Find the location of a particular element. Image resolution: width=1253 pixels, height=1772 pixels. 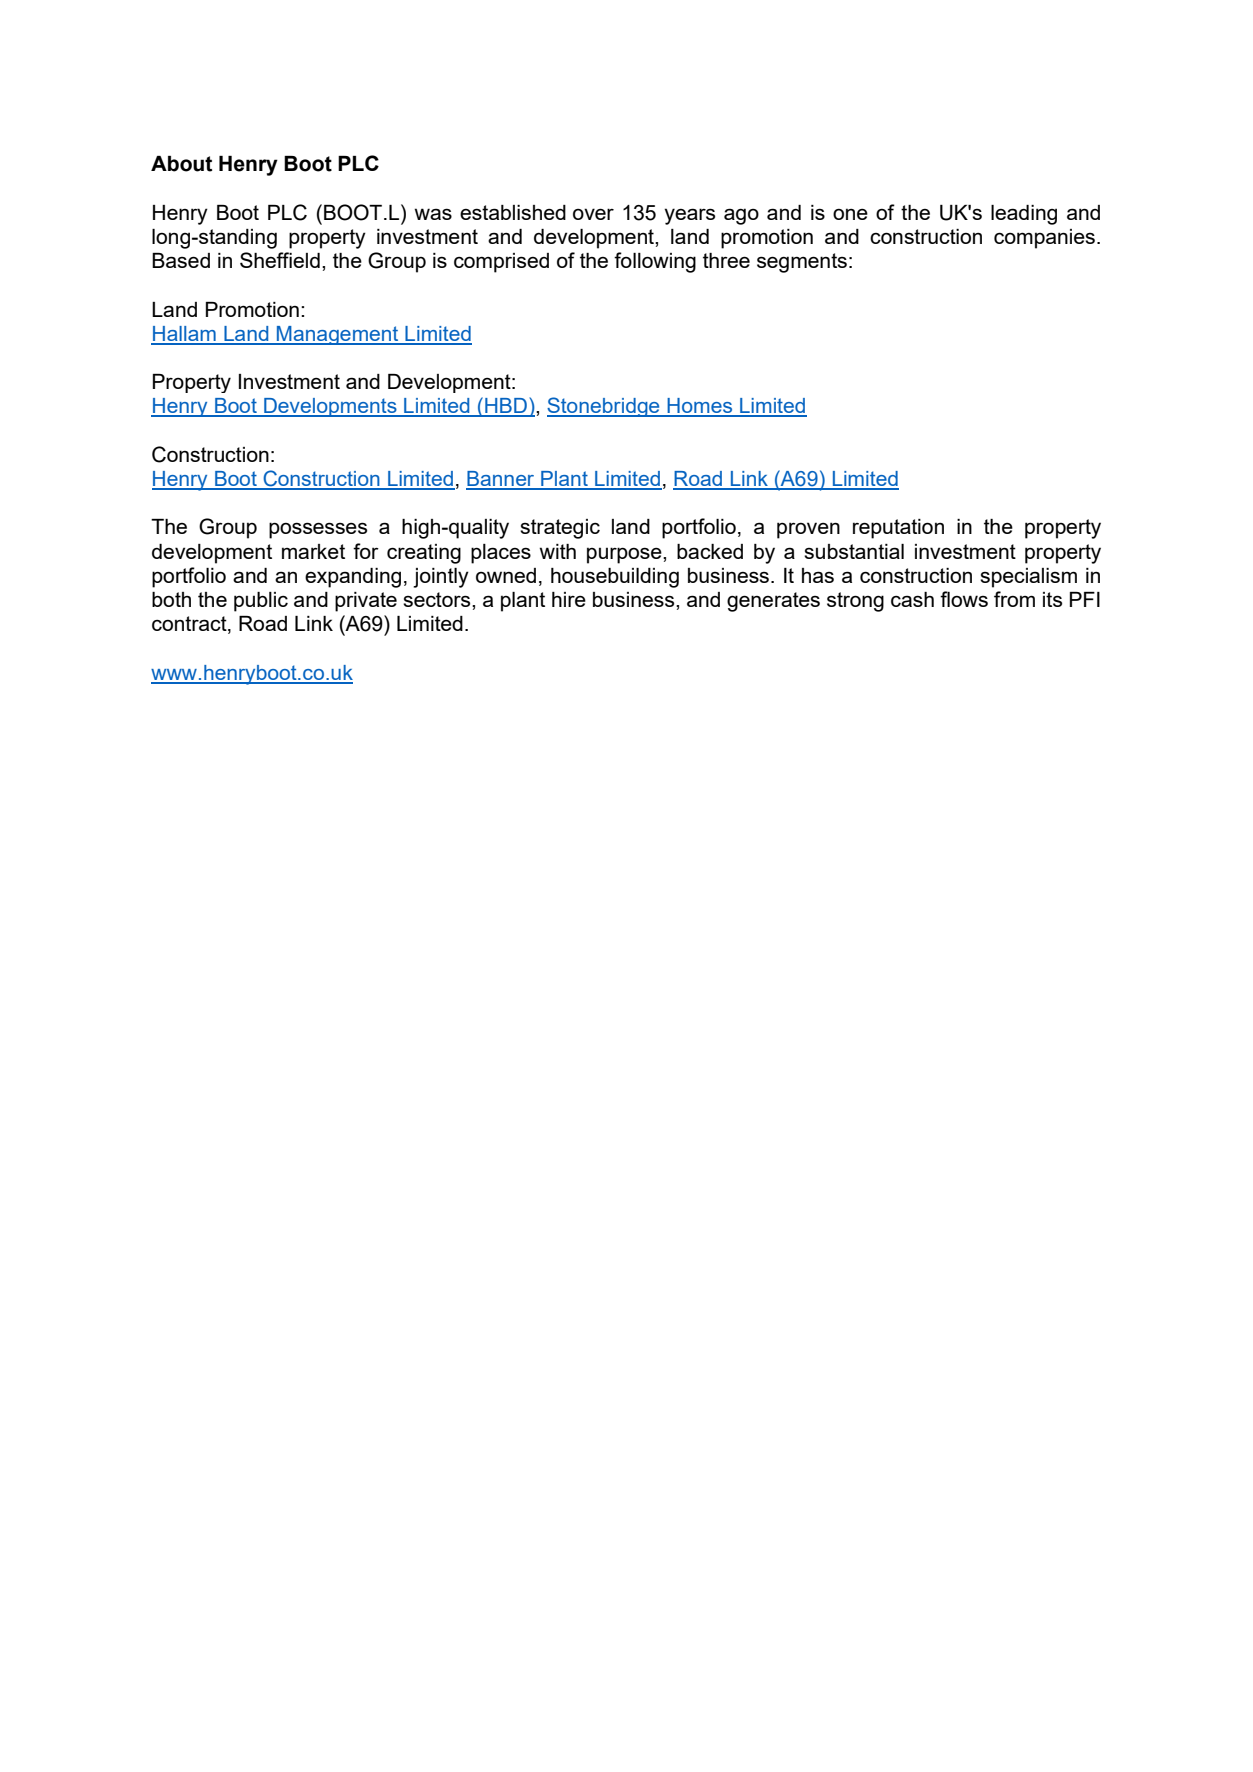

Homes is located at coordinates (700, 407).
